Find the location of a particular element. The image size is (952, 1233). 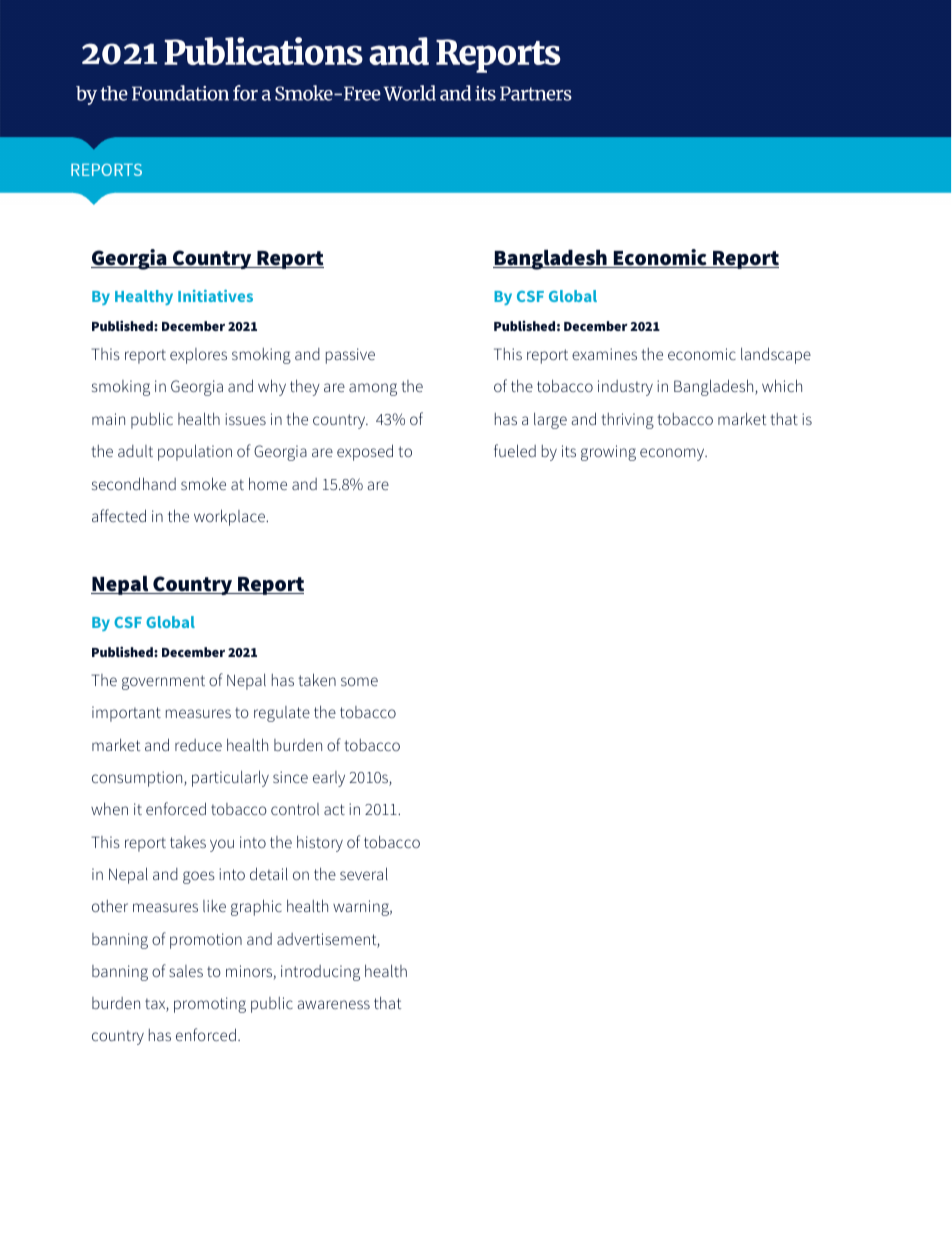

Initiatives is located at coordinates (215, 296).
